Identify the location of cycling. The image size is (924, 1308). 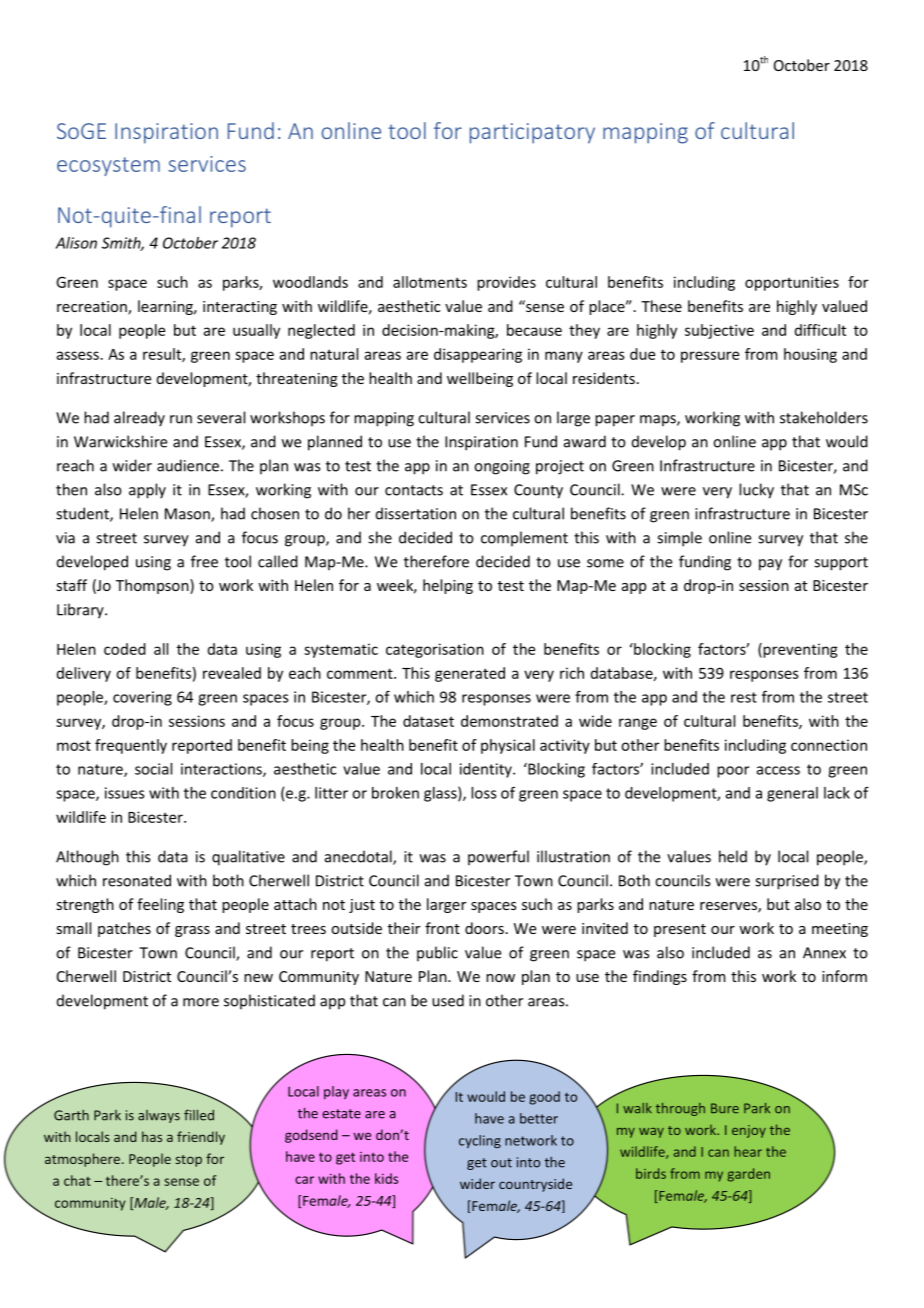
(480, 1141).
